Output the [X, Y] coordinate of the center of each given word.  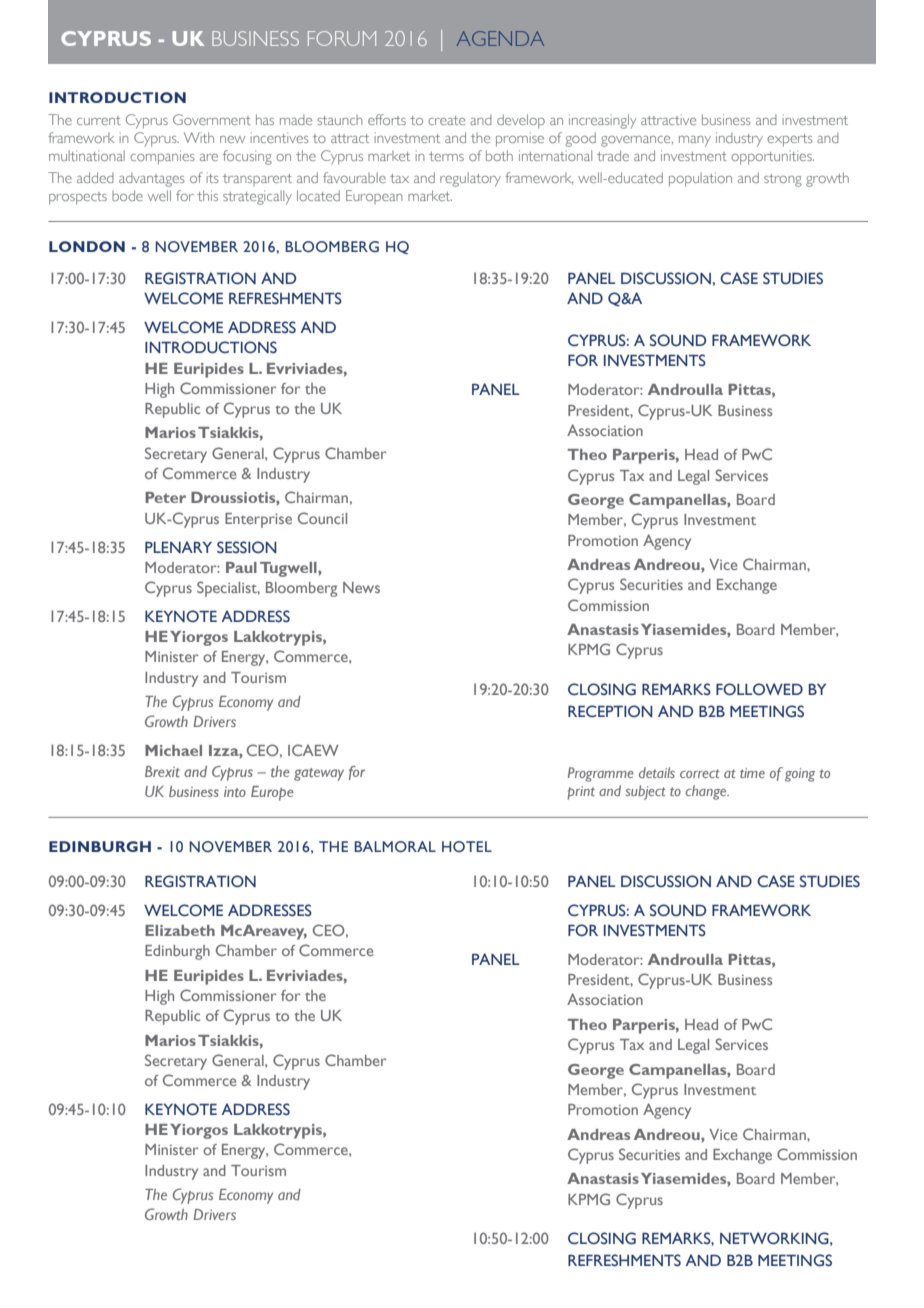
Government [212, 119]
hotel [467, 846]
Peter [165, 497]
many [695, 141]
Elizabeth [180, 930]
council [322, 518]
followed [759, 689]
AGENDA [500, 38]
